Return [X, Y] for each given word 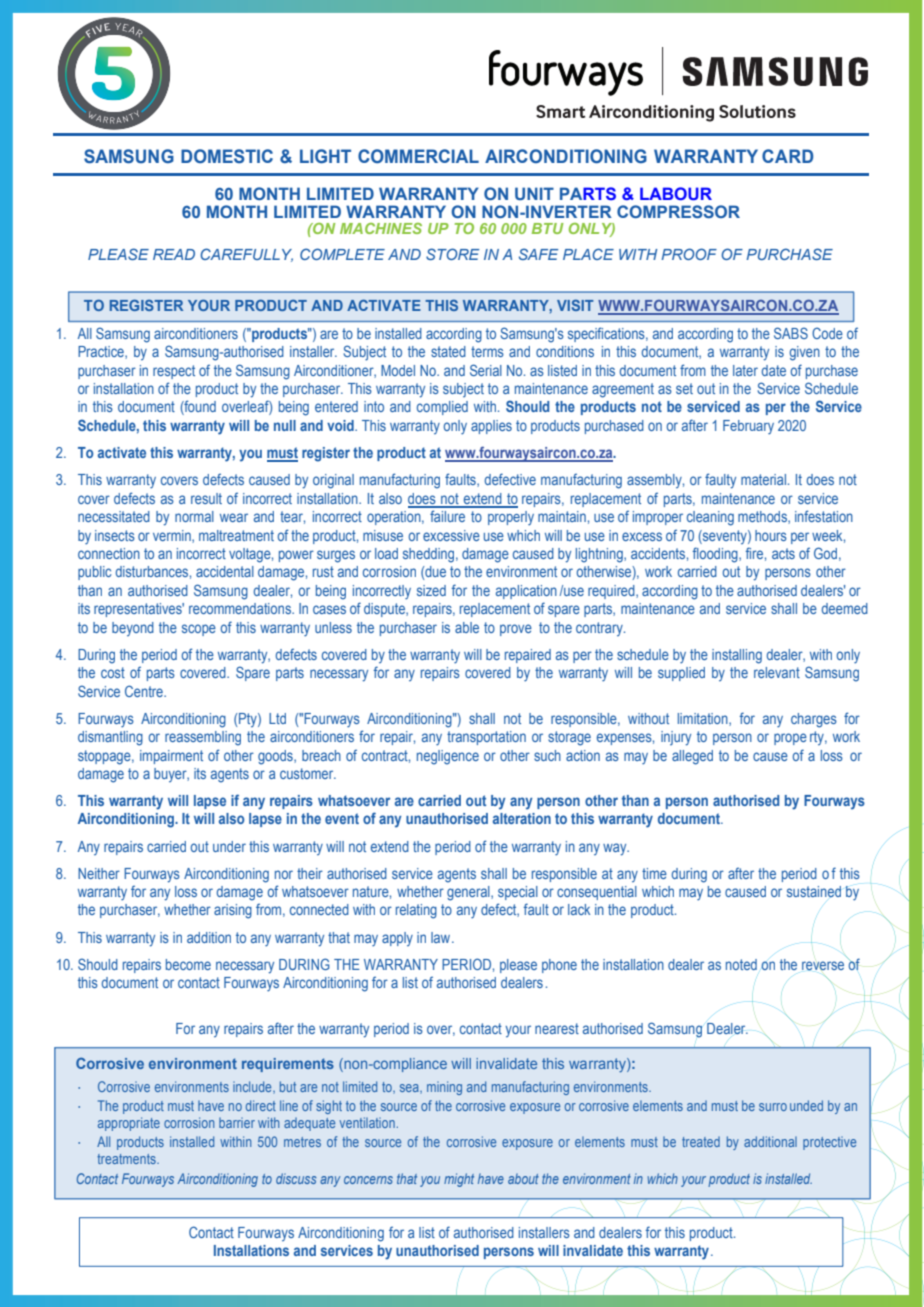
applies [491, 427]
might [459, 1180]
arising [233, 911]
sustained [814, 892]
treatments [127, 1159]
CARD [787, 156]
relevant [777, 672]
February [748, 427]
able [467, 627]
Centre [145, 691]
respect [174, 372]
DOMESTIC [227, 156]
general [469, 893]
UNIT [534, 193]
